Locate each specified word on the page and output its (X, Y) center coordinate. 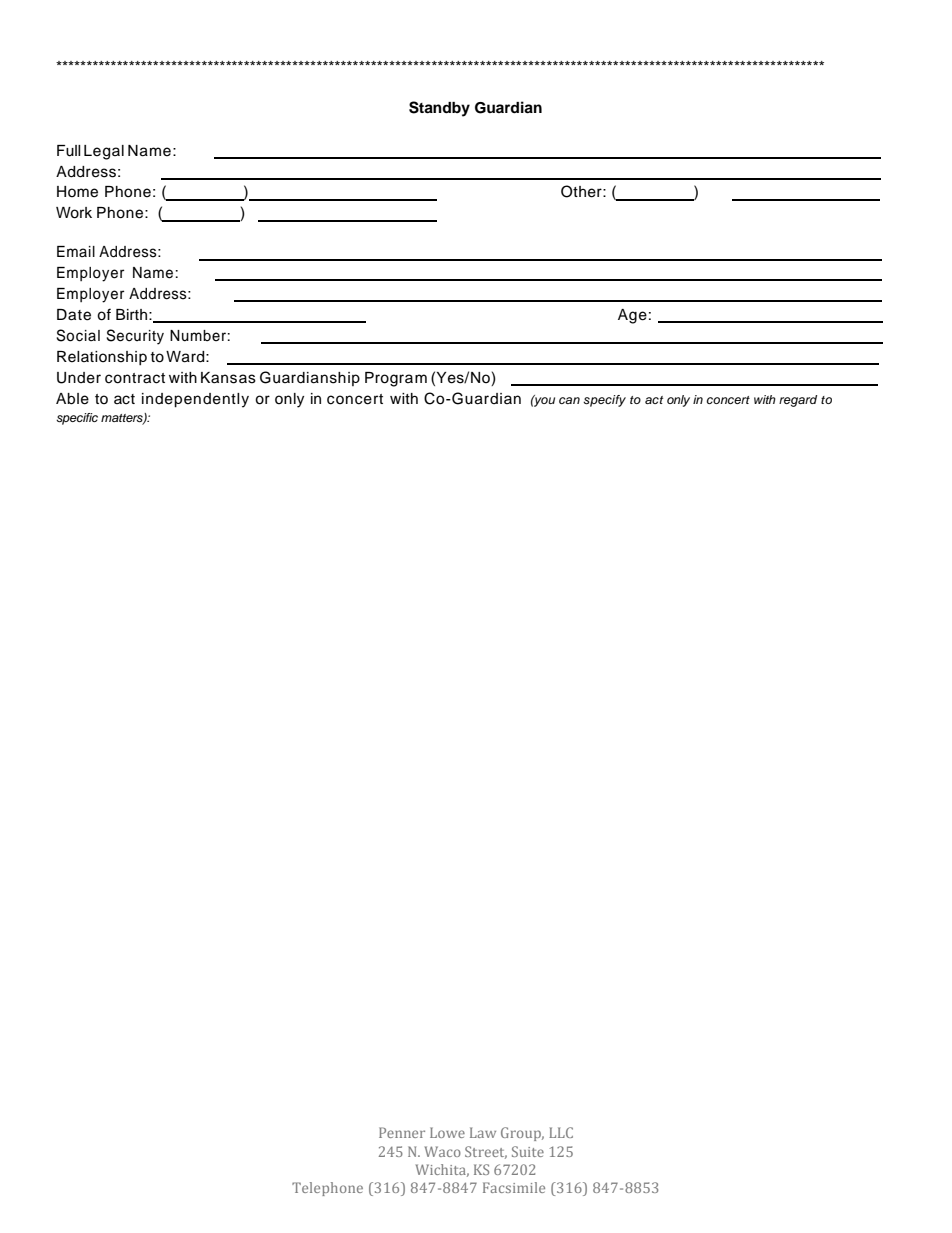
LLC (561, 1132)
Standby (439, 109)
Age (632, 316)
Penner (402, 1132)
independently (195, 400)
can (569, 400)
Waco (443, 1151)
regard (798, 401)
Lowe (447, 1132)
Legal (104, 152)
